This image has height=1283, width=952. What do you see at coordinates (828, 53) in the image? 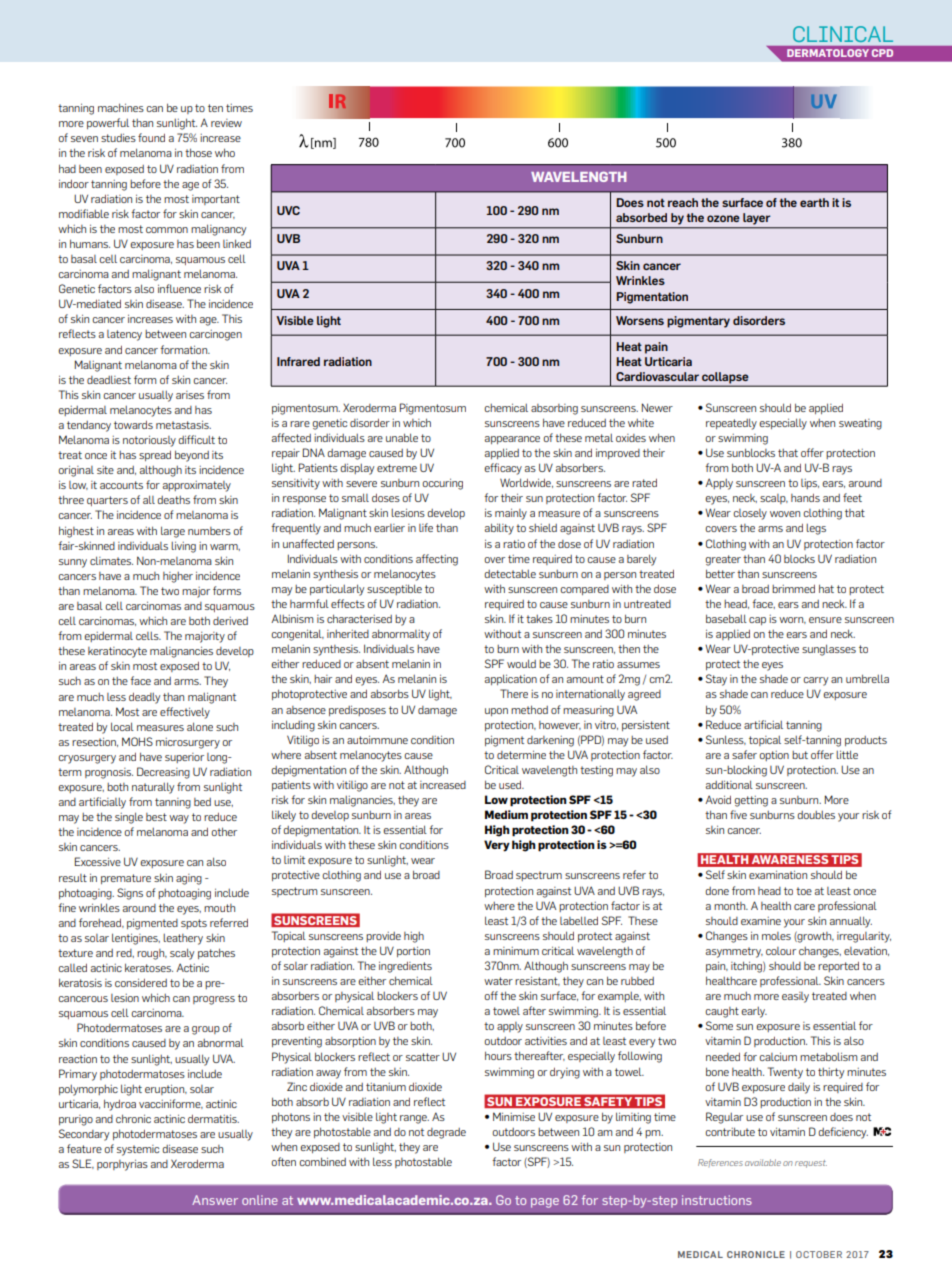
I see `DERMATOLOGY` at bounding box center [828, 53].
